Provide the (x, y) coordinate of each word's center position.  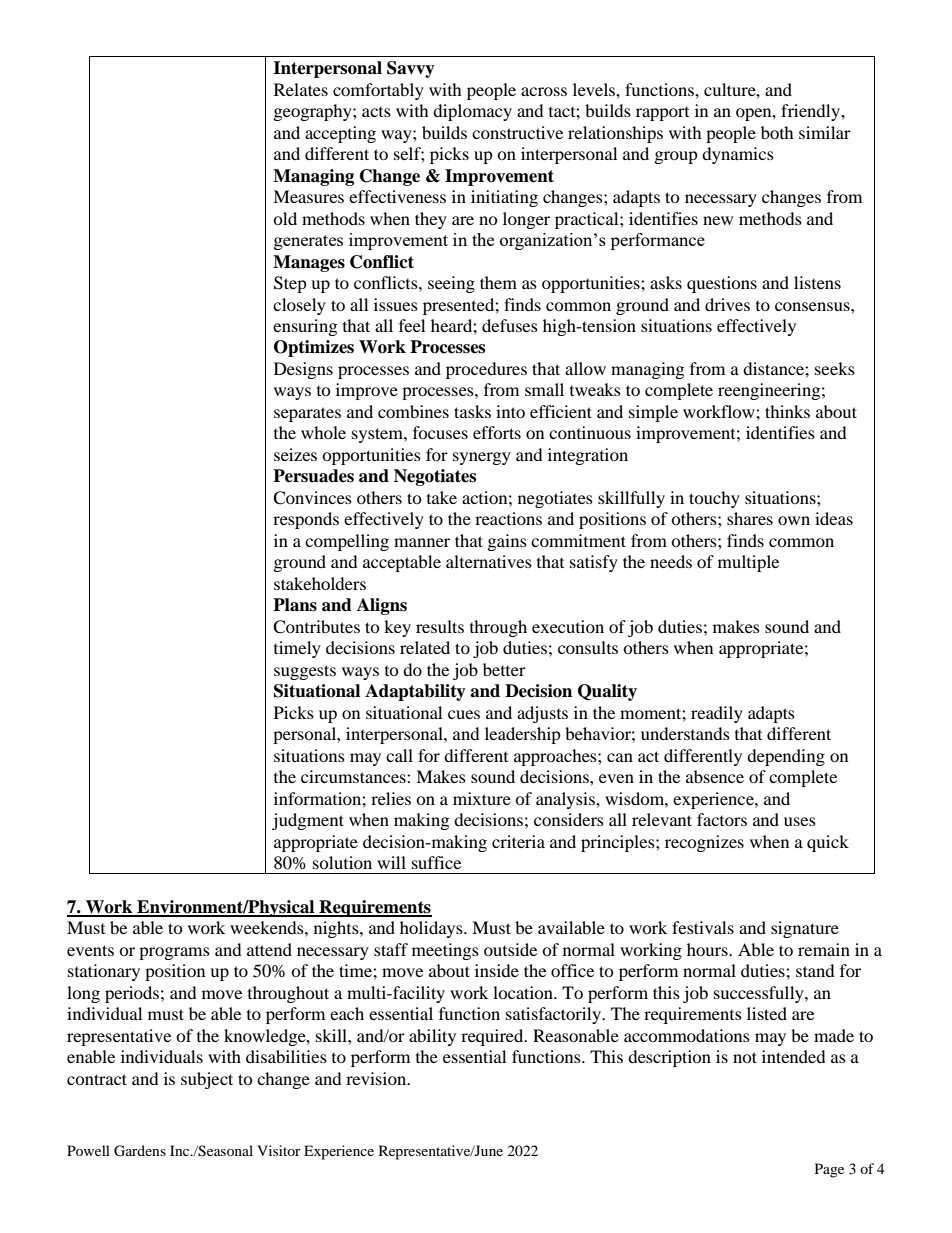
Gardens (140, 1151)
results (440, 626)
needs (671, 561)
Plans (295, 605)
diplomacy (472, 112)
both (777, 132)
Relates (301, 89)
